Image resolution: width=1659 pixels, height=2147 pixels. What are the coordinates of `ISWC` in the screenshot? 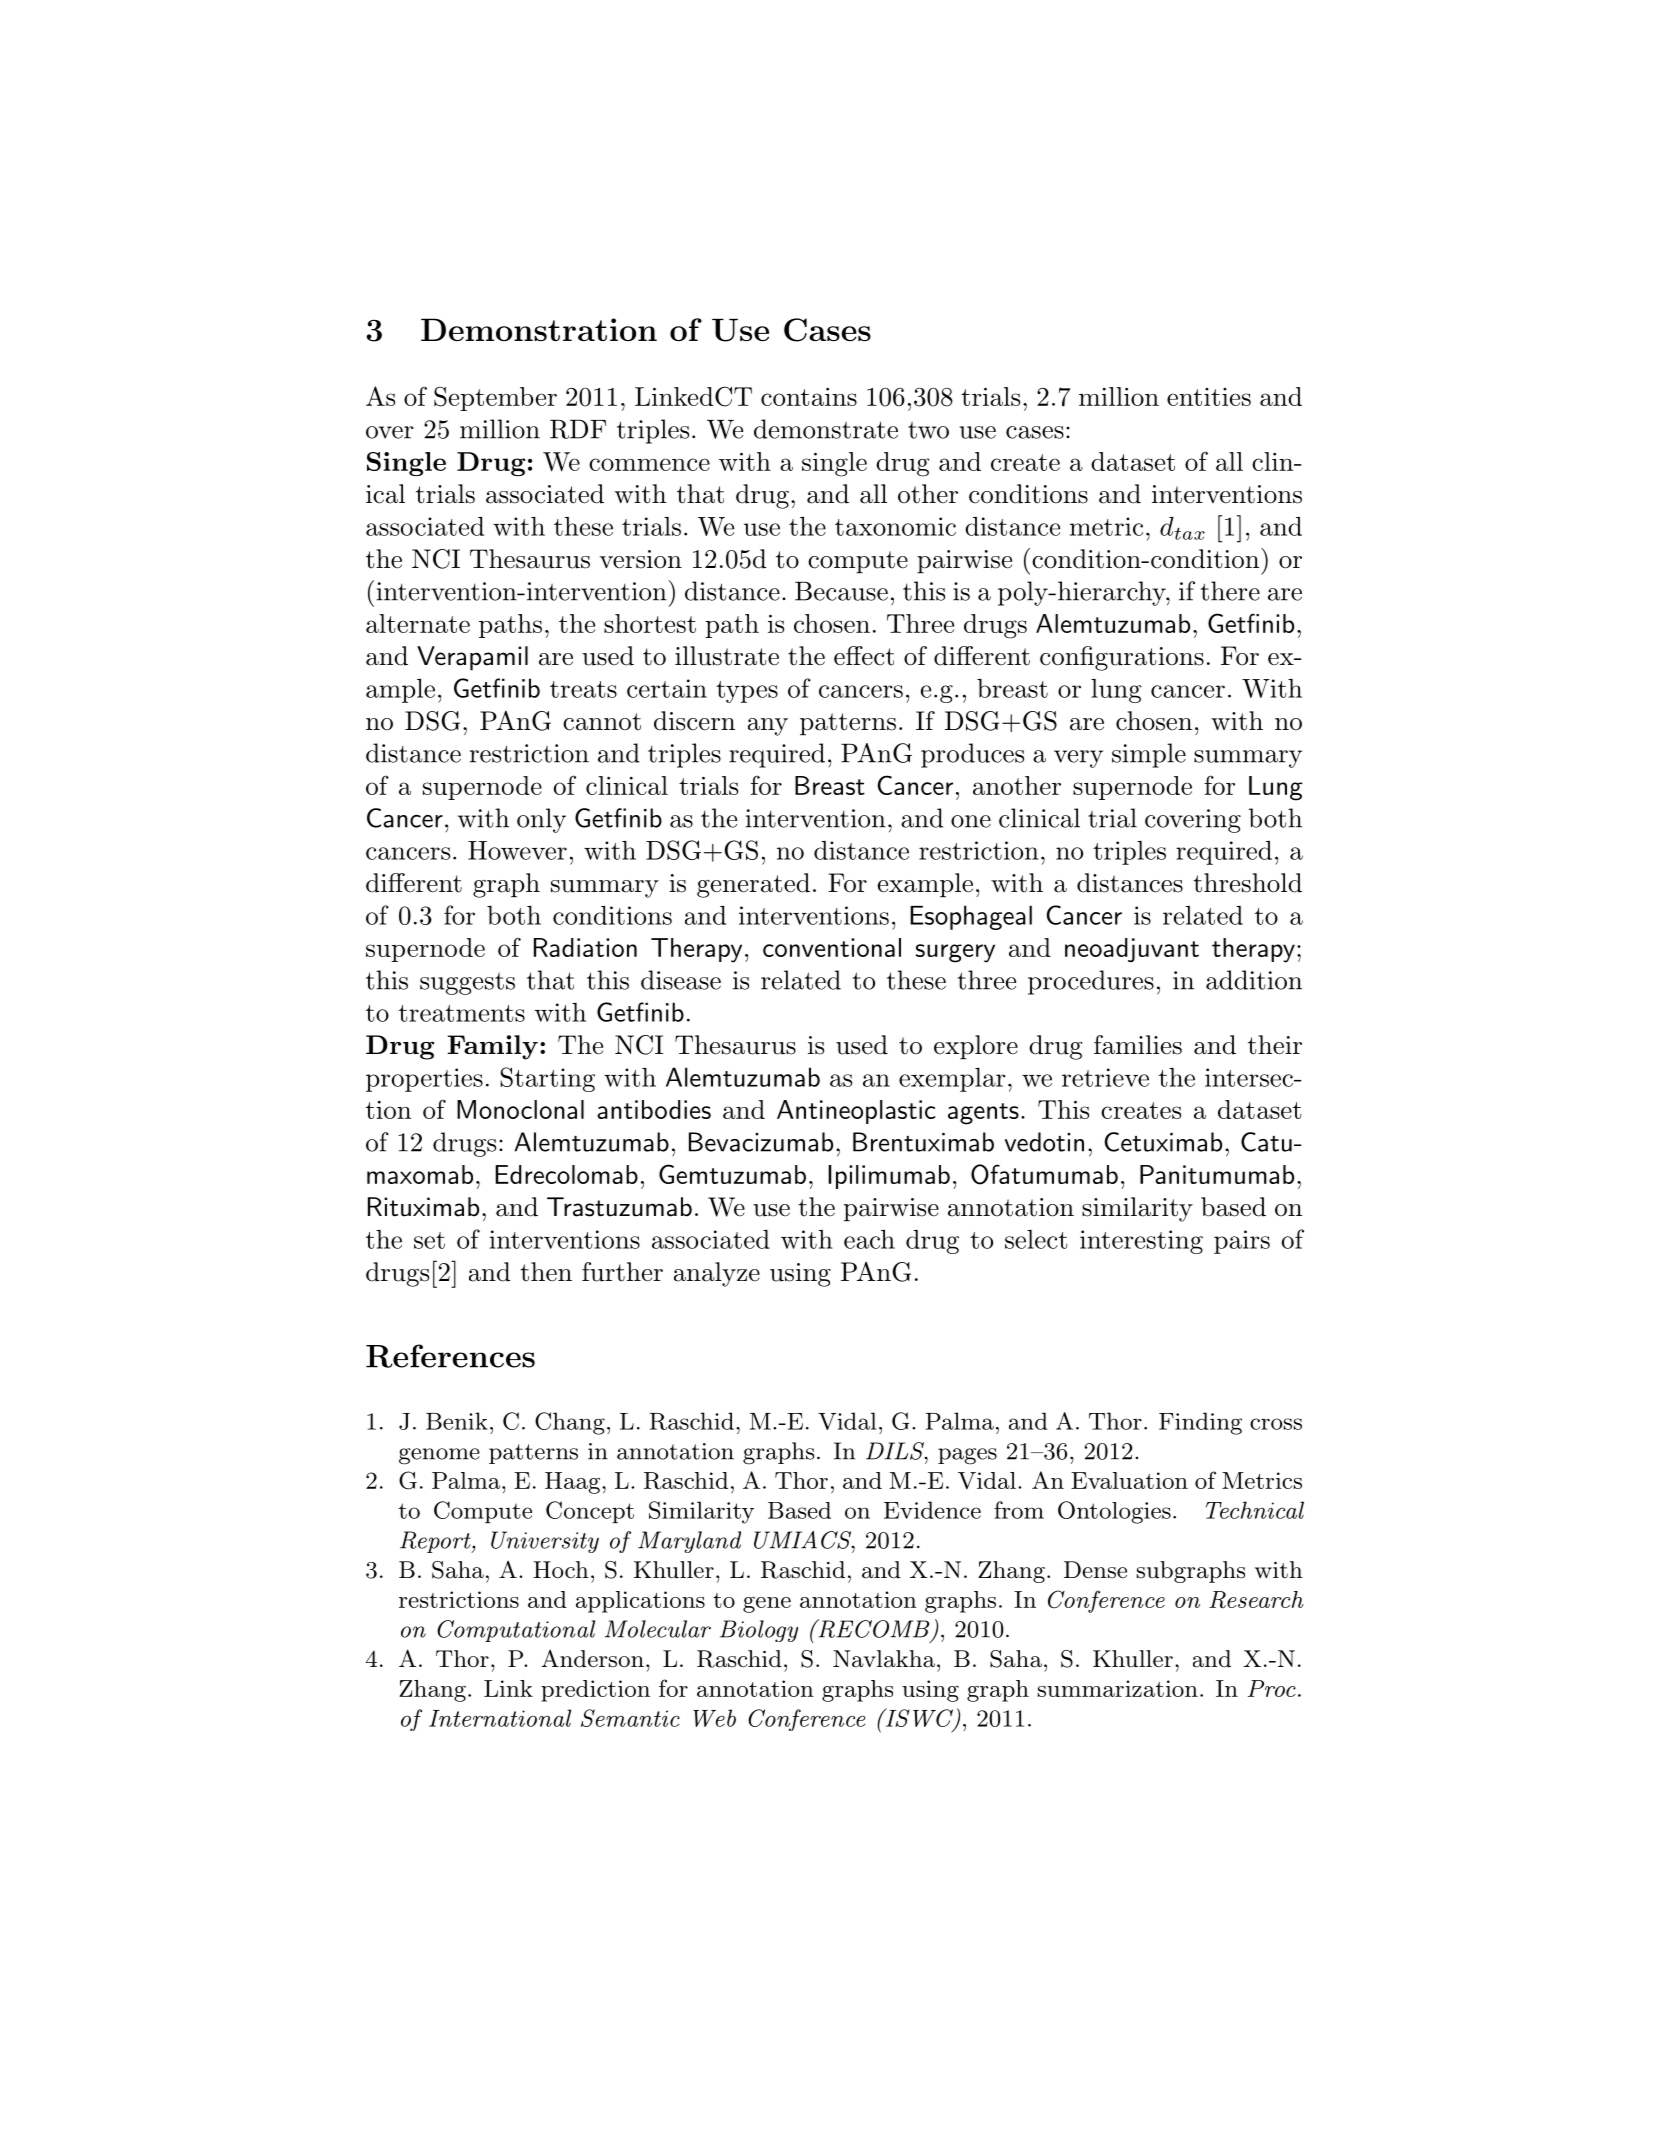 It's located at (919, 1718).
